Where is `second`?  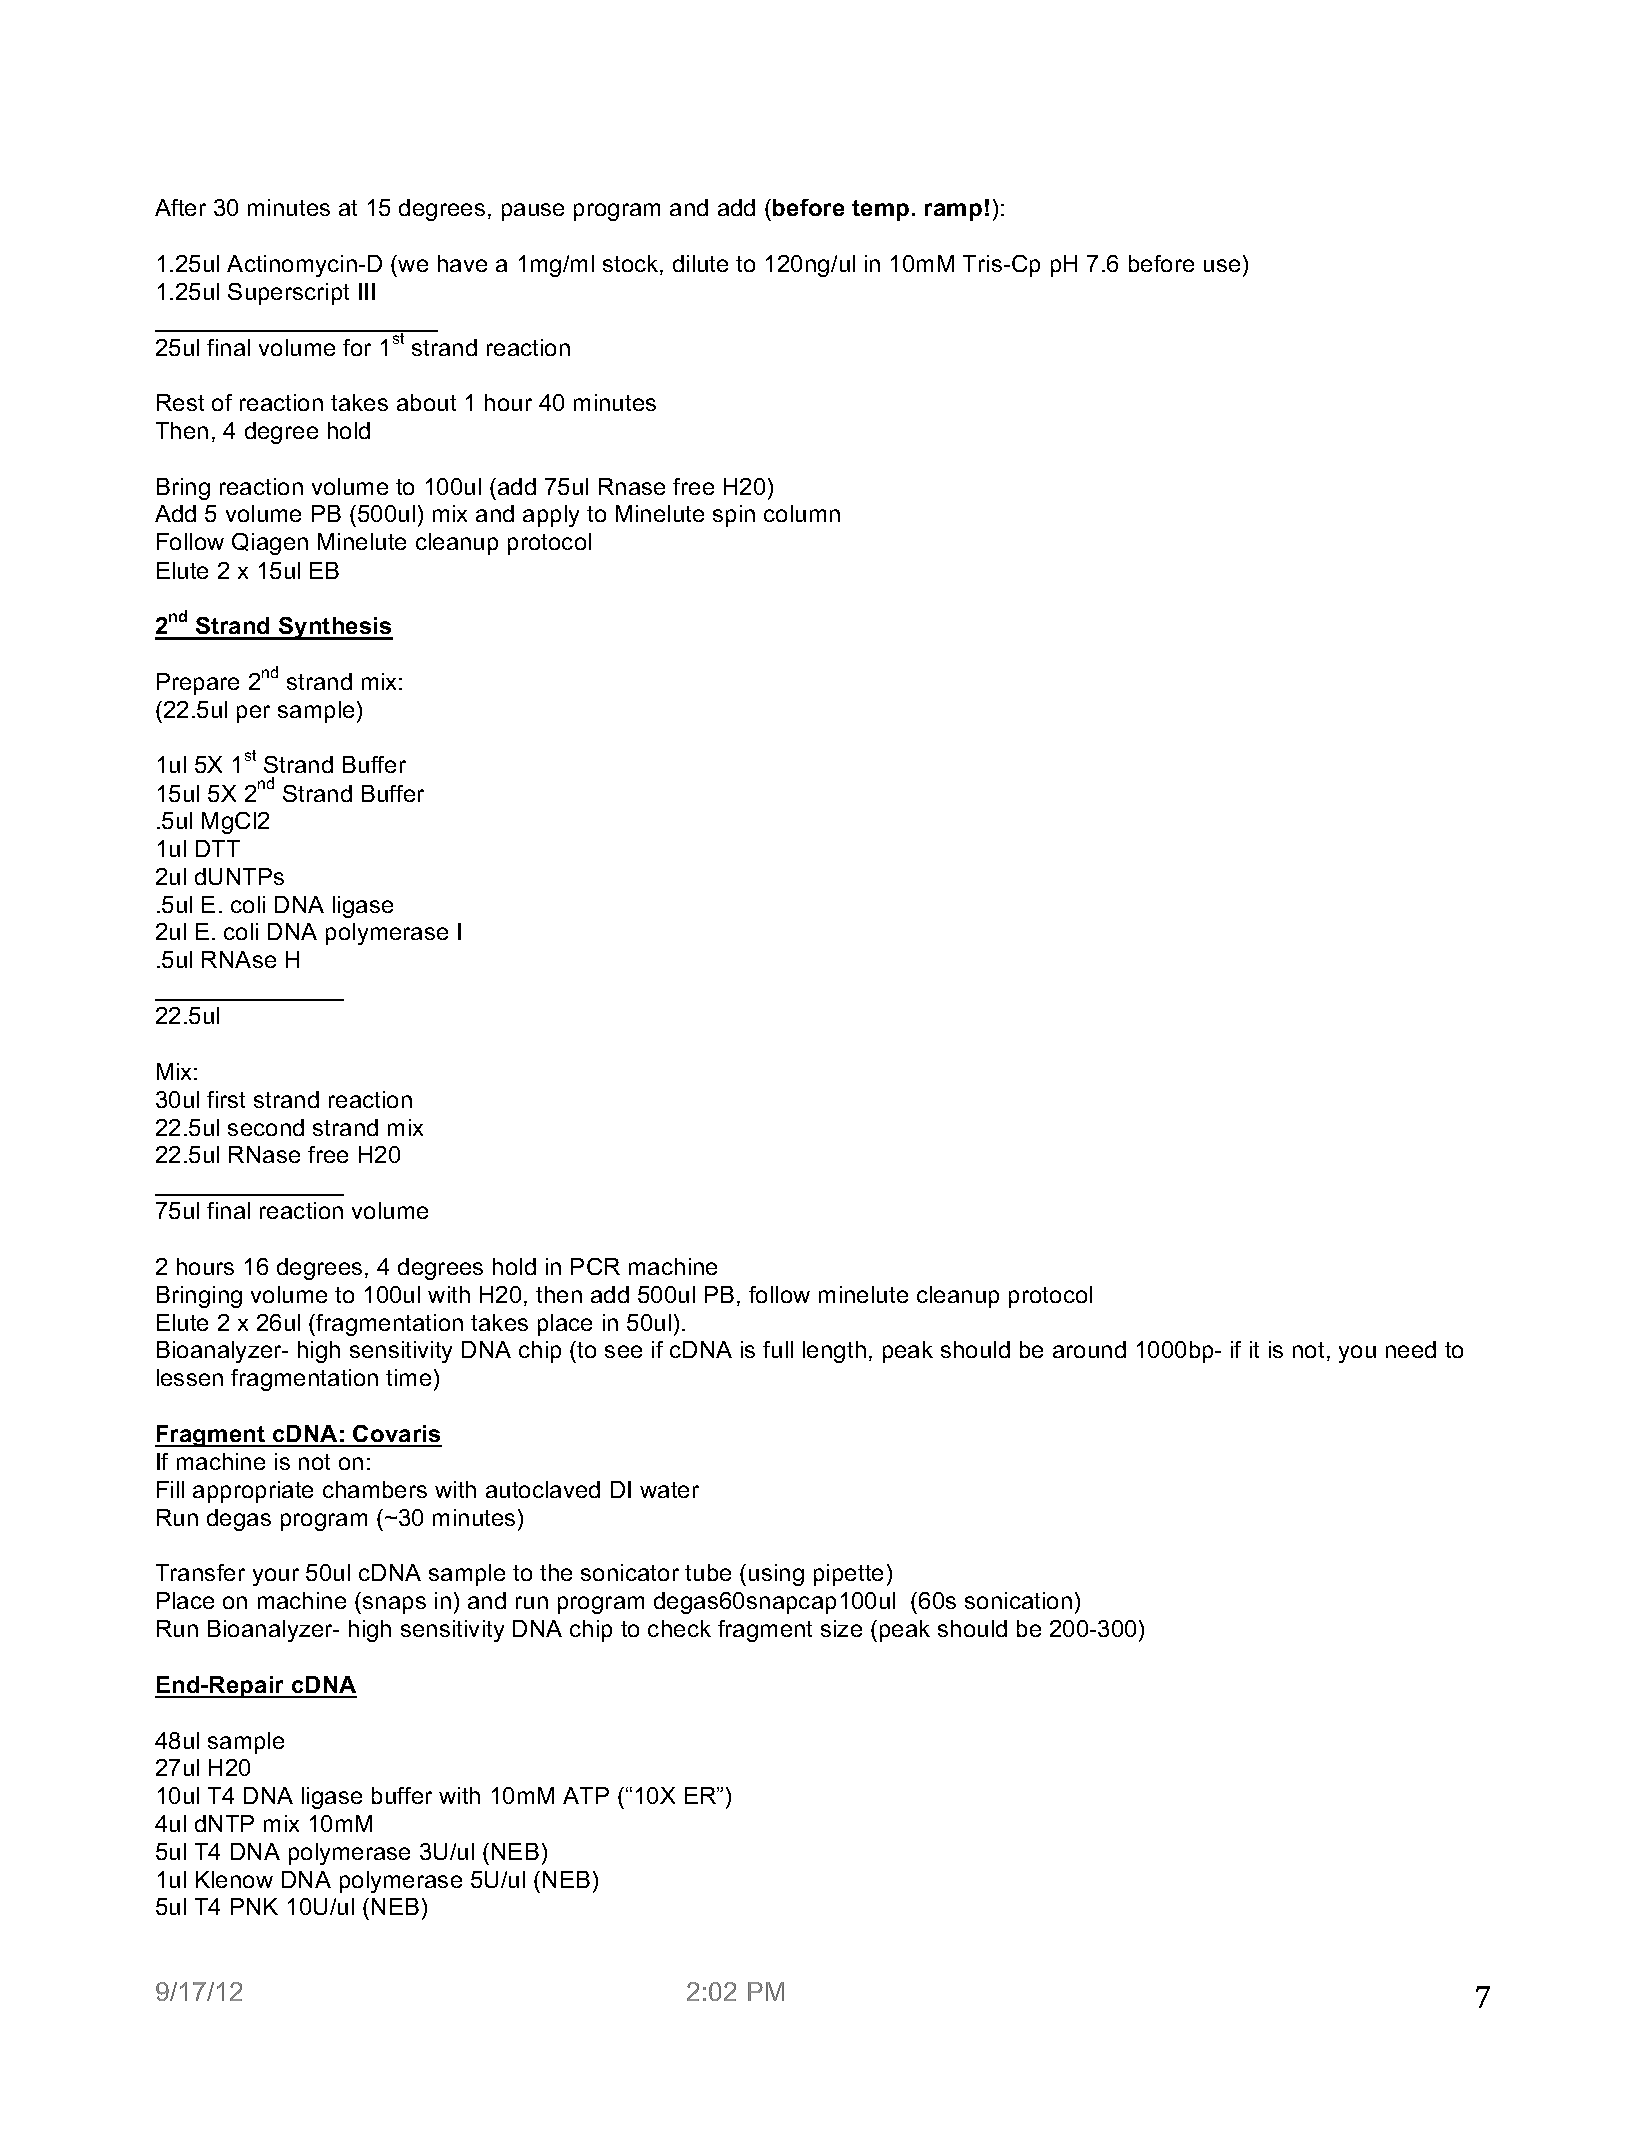
second is located at coordinates (266, 1127).
